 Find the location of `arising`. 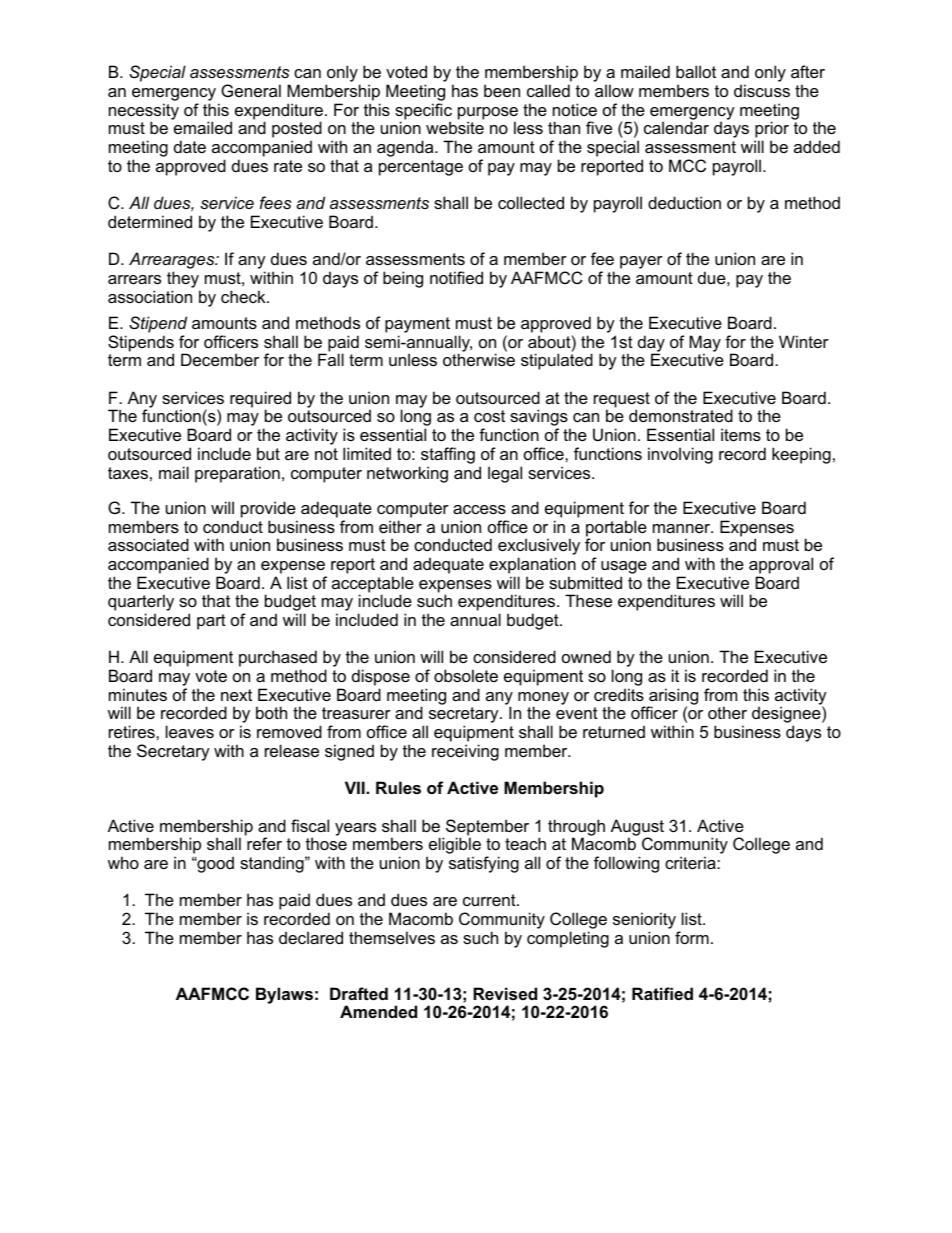

arising is located at coordinates (673, 697).
